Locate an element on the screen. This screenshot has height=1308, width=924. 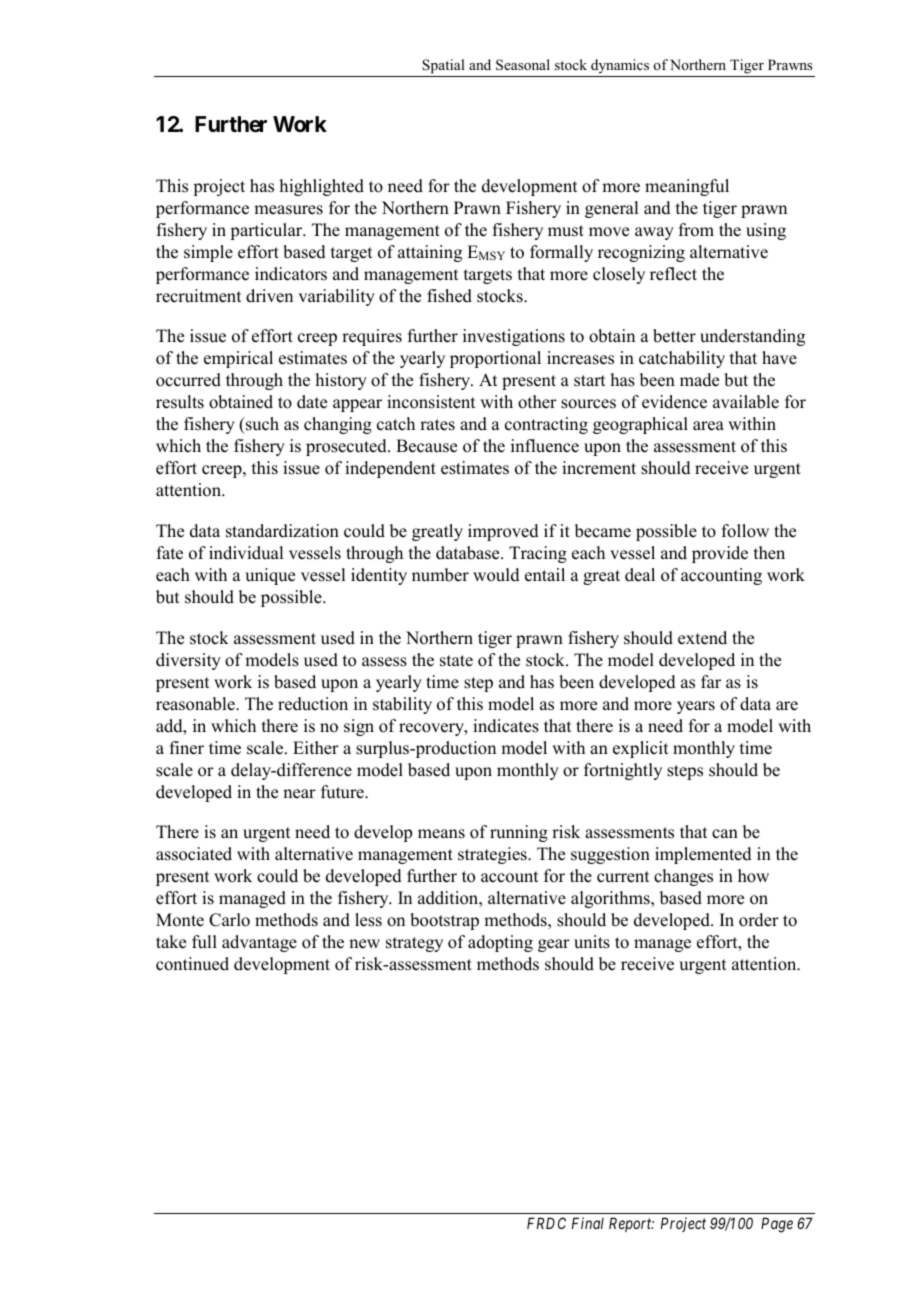
better is located at coordinates (674, 336).
